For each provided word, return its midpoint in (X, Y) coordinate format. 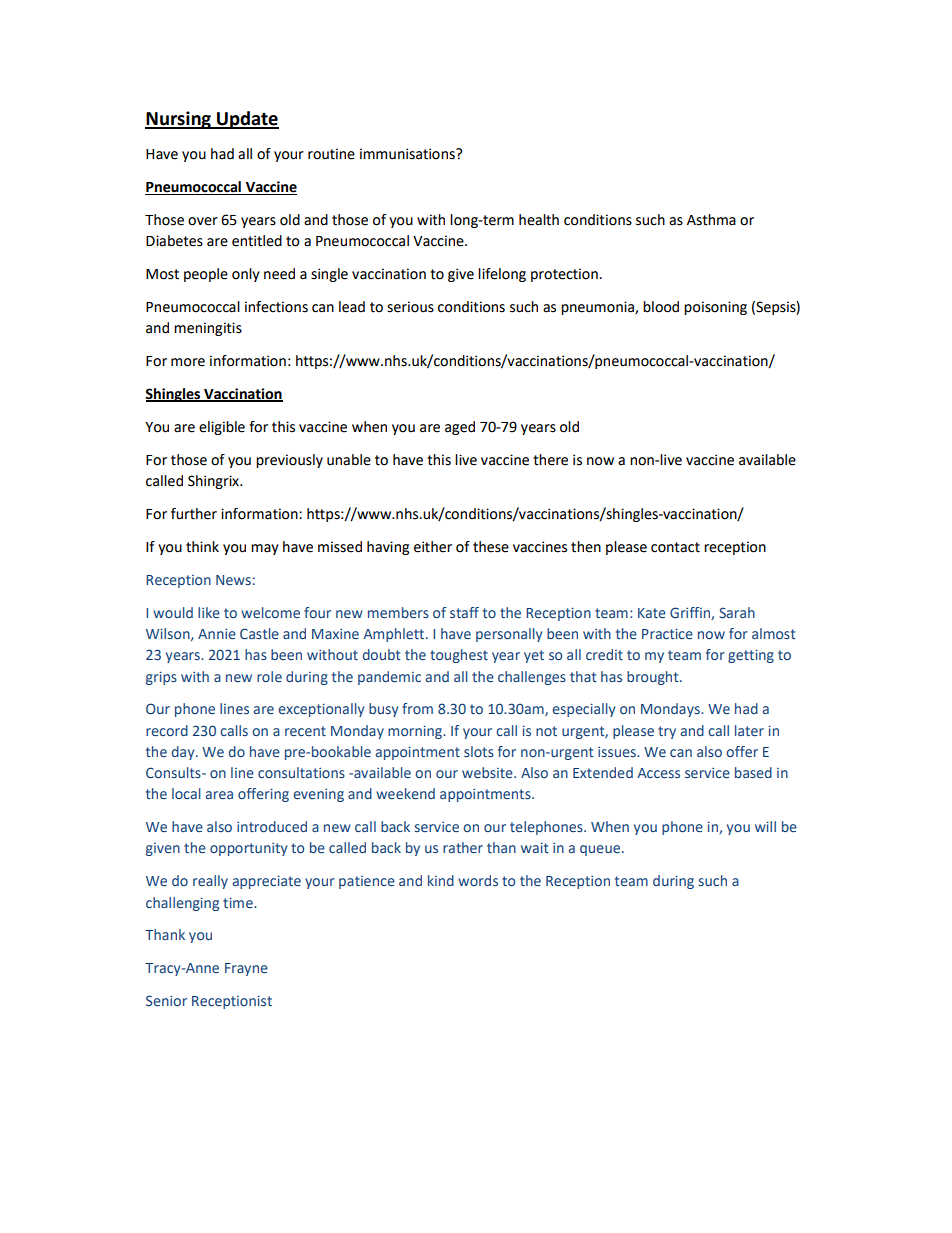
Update (247, 120)
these (491, 547)
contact (675, 547)
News (233, 580)
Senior (166, 1000)
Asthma (711, 220)
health (539, 220)
